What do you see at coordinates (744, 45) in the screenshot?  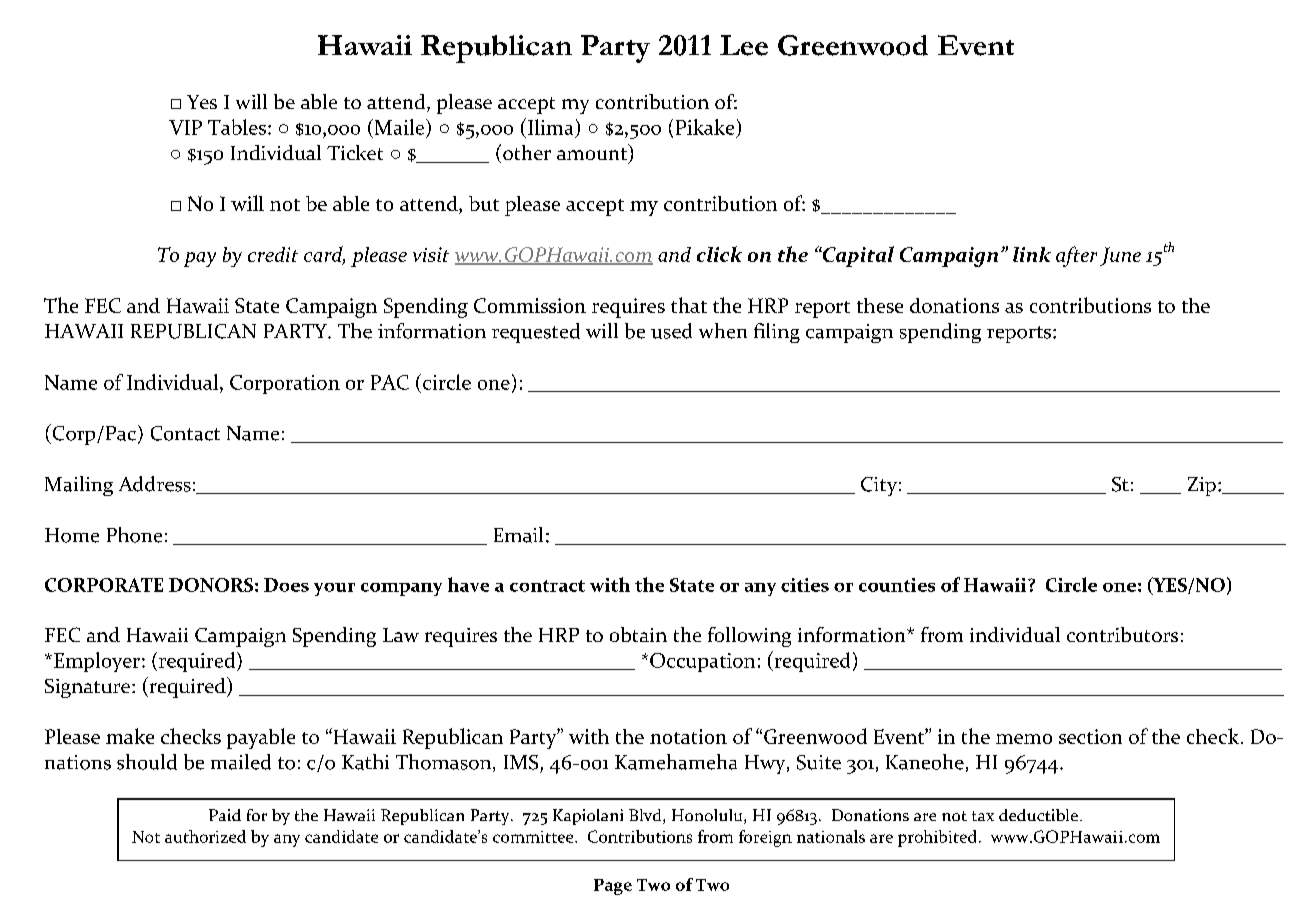 I see `Lee` at bounding box center [744, 45].
